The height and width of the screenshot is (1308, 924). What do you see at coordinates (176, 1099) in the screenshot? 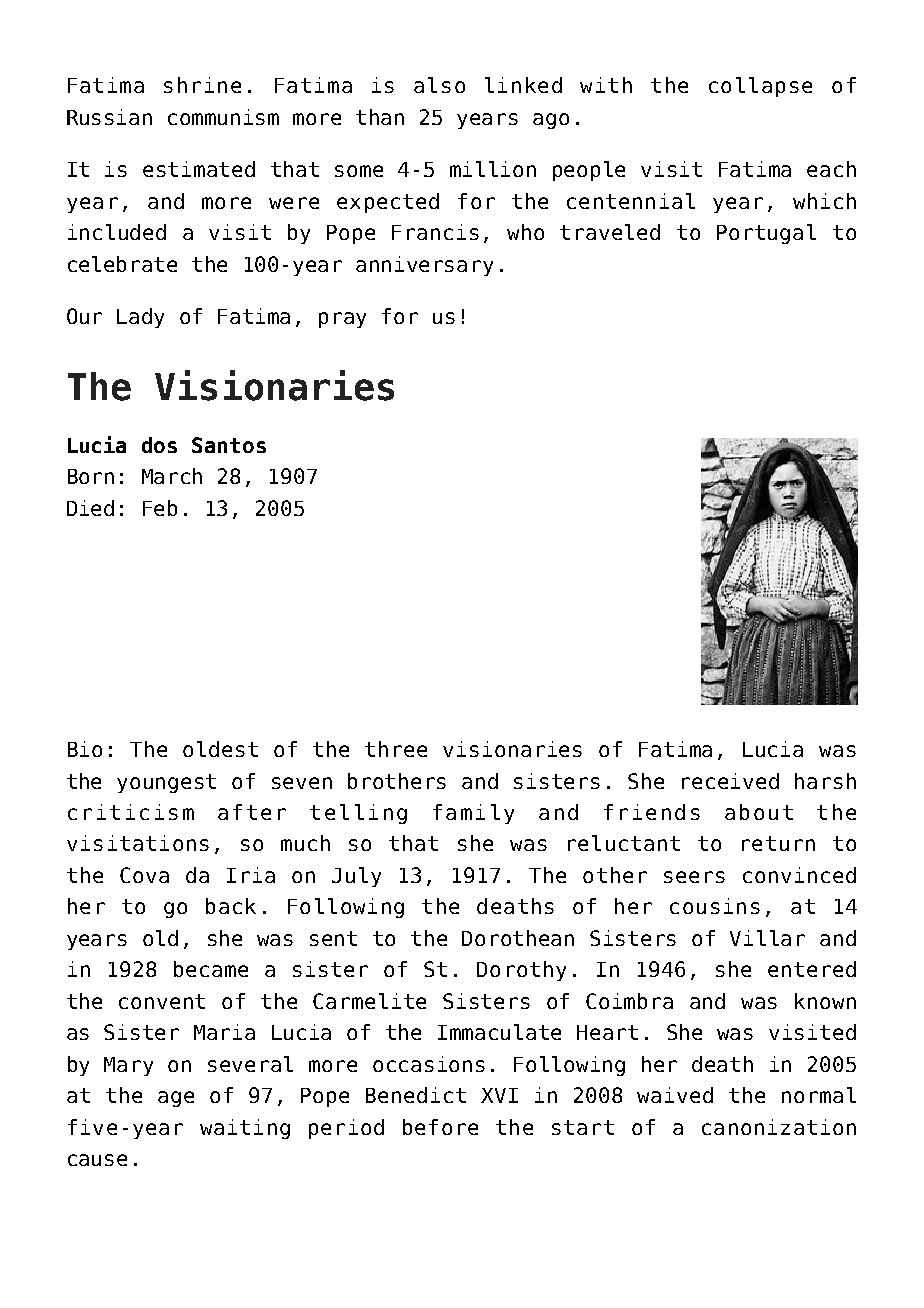
I see `age` at bounding box center [176, 1099].
